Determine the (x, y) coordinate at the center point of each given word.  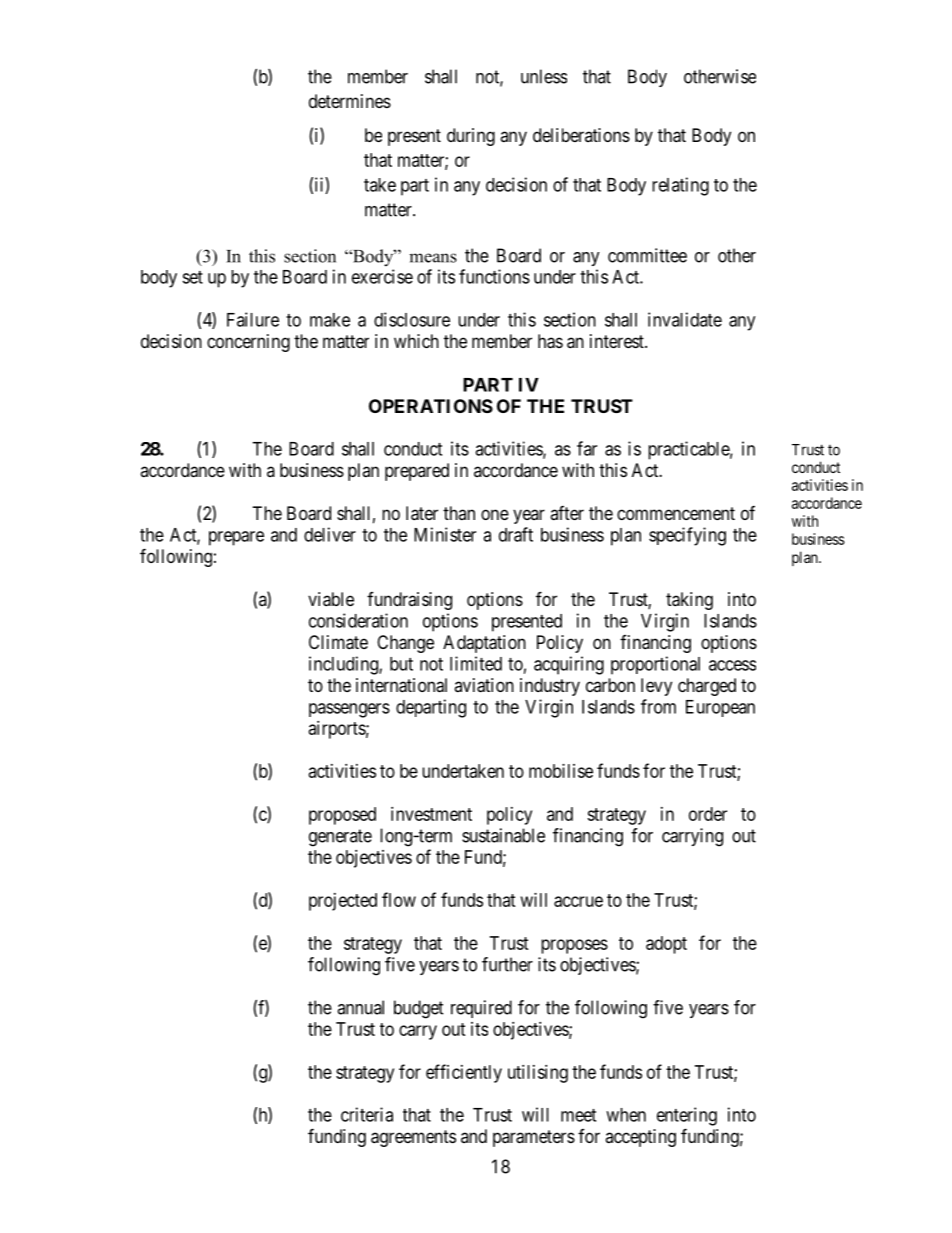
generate (340, 838)
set (192, 277)
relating (680, 186)
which (416, 341)
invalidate (685, 319)
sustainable (503, 835)
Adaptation (484, 644)
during (471, 137)
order (708, 814)
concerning (248, 343)
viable (331, 599)
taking (689, 601)
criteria (367, 1114)
